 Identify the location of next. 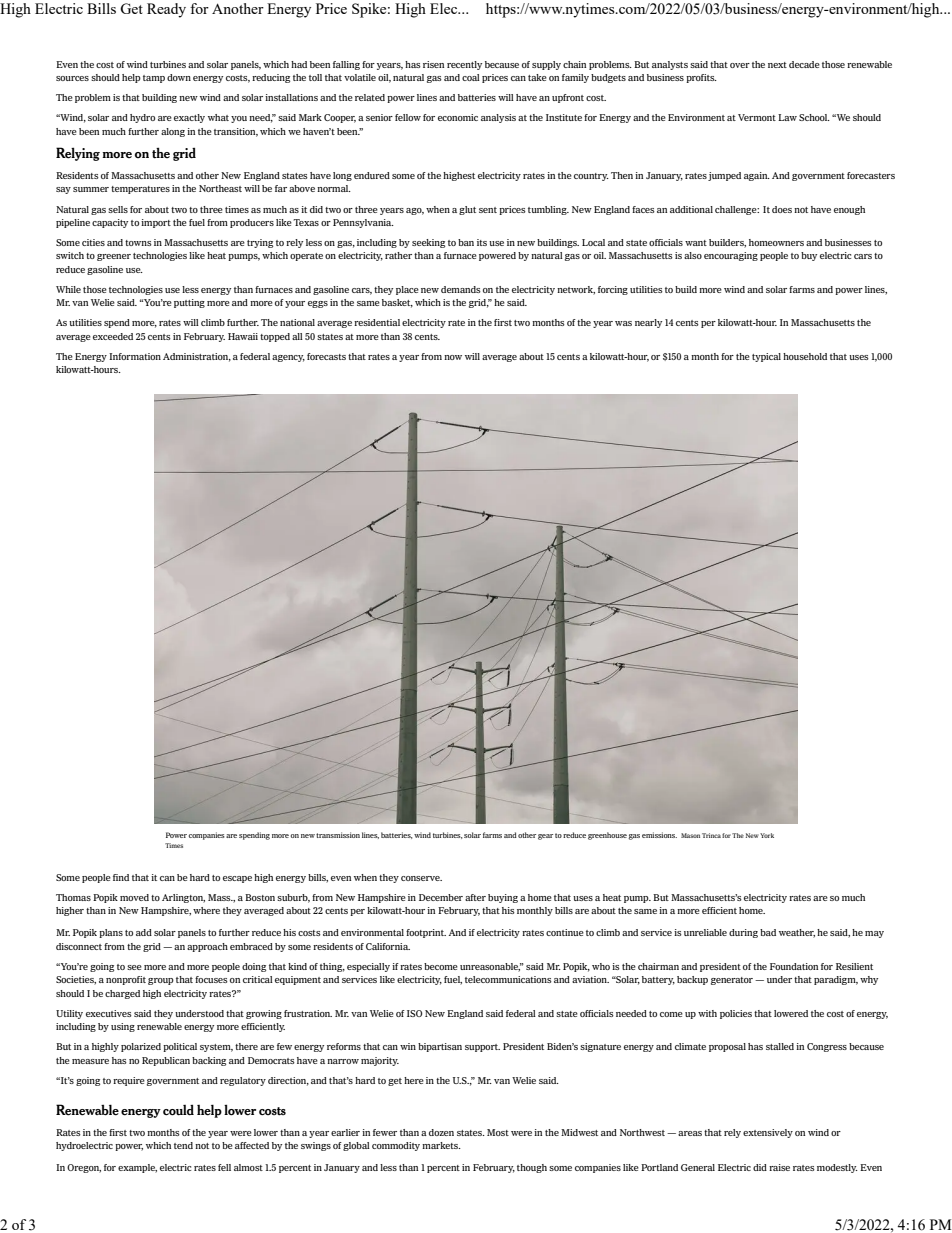
(777, 65).
